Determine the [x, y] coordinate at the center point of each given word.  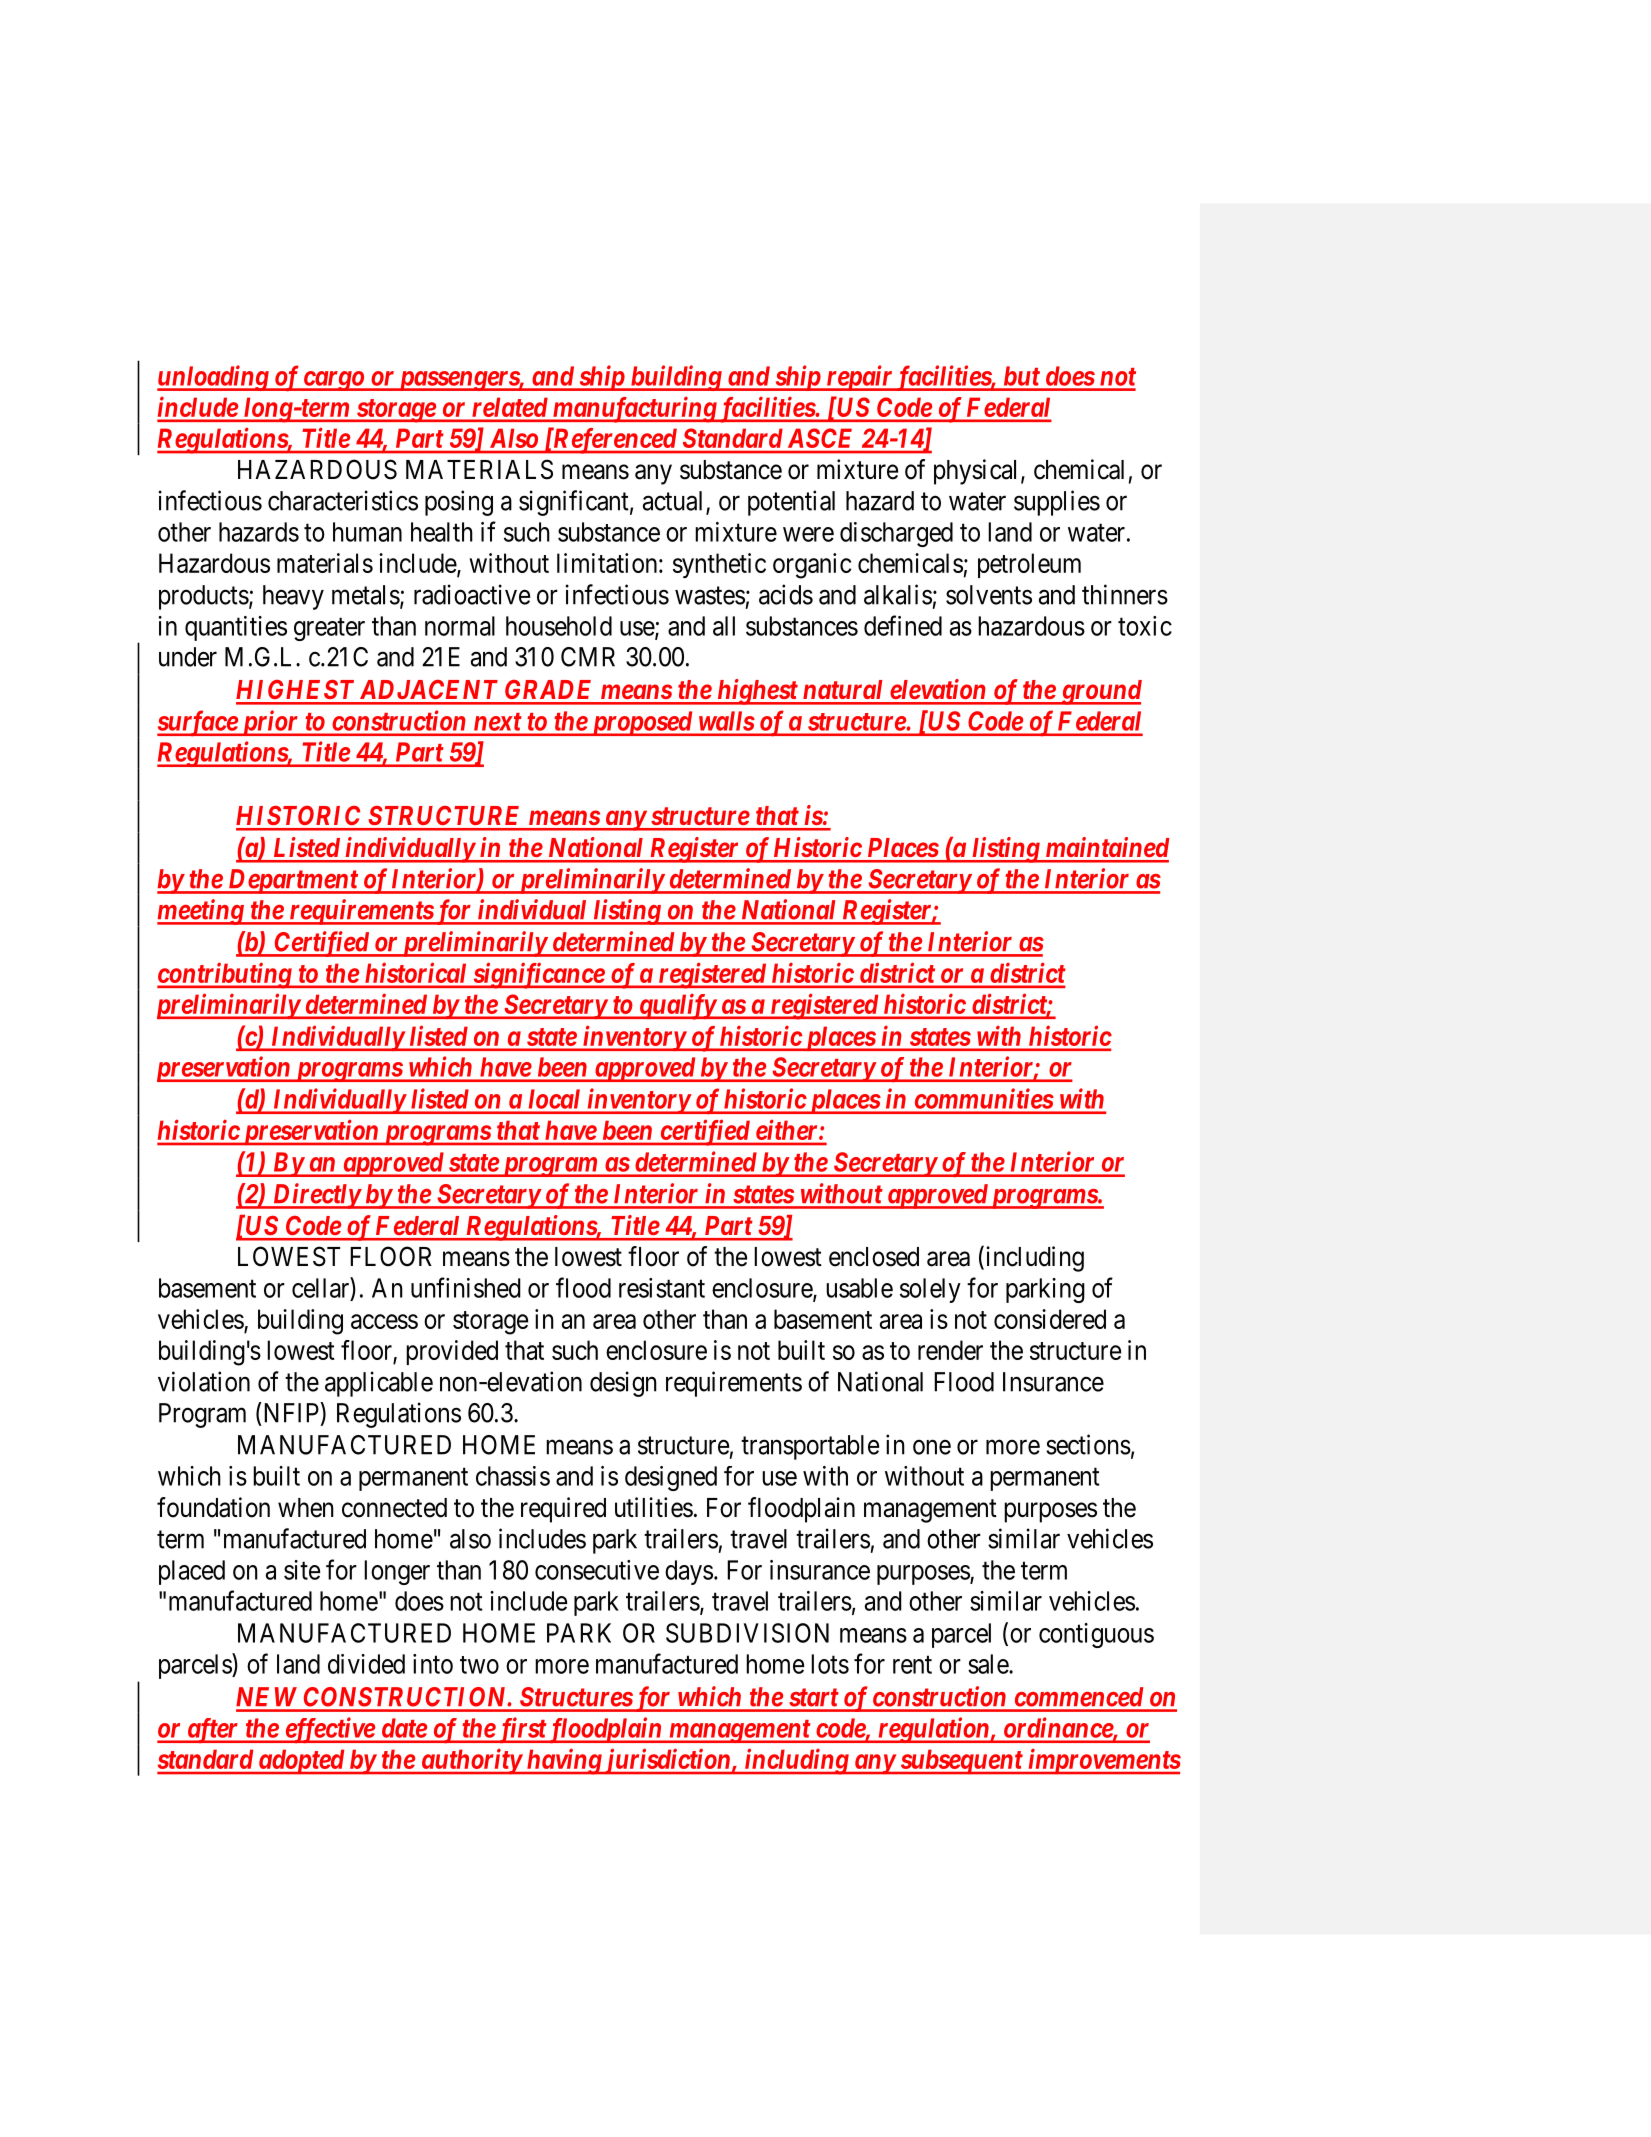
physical [975, 472]
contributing [225, 975]
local [554, 1099]
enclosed [874, 1257]
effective [329, 1730]
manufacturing [634, 409]
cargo [333, 381]
